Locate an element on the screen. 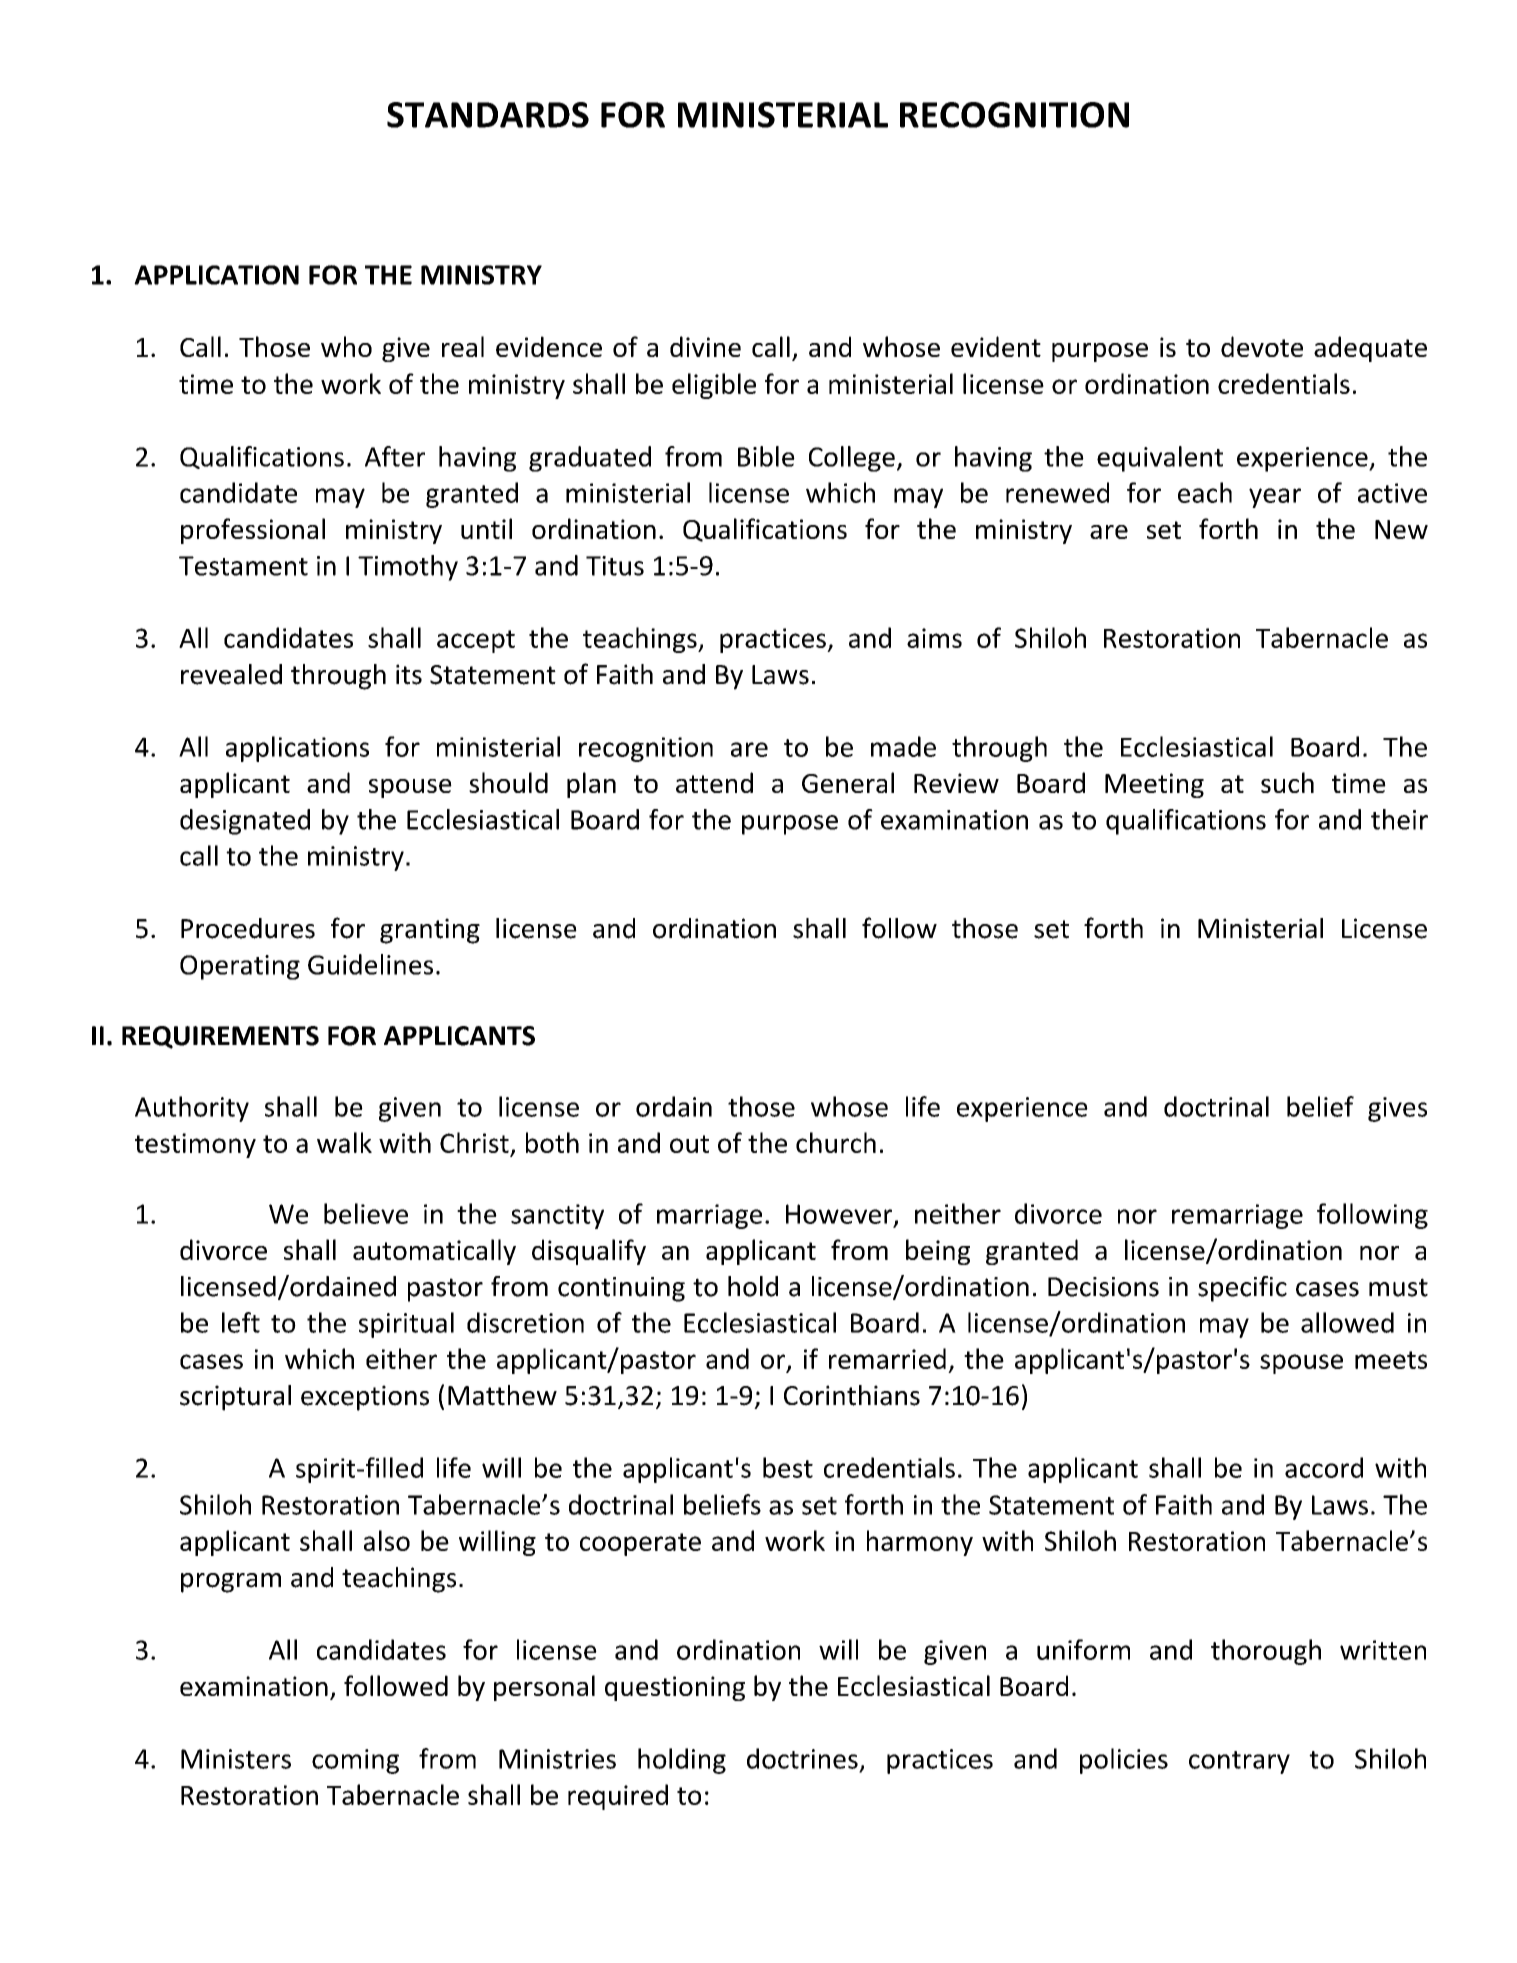 The height and width of the screenshot is (1963, 1517). STANDARDS is located at coordinates (488, 115).
